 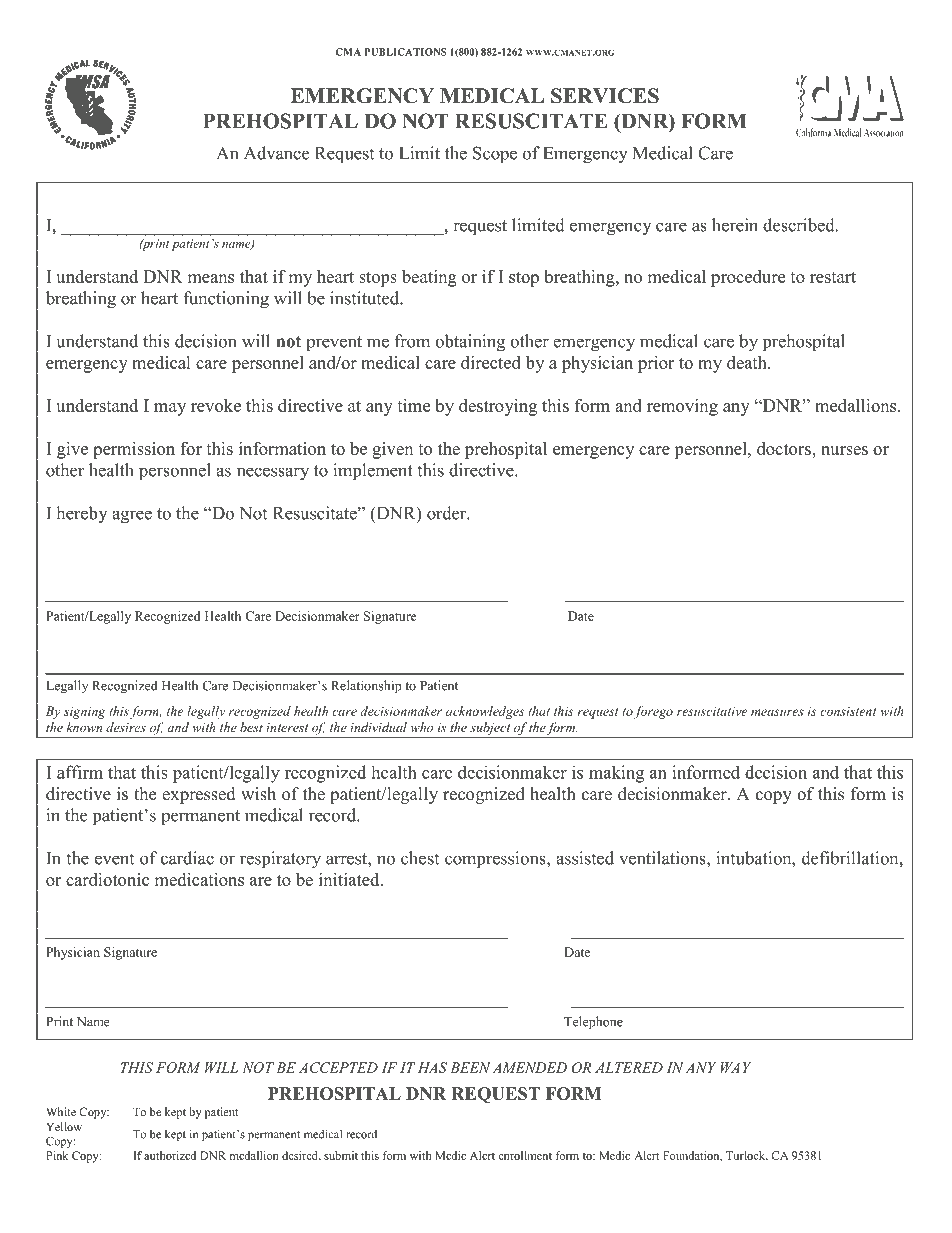 I want to click on time, so click(x=413, y=405).
